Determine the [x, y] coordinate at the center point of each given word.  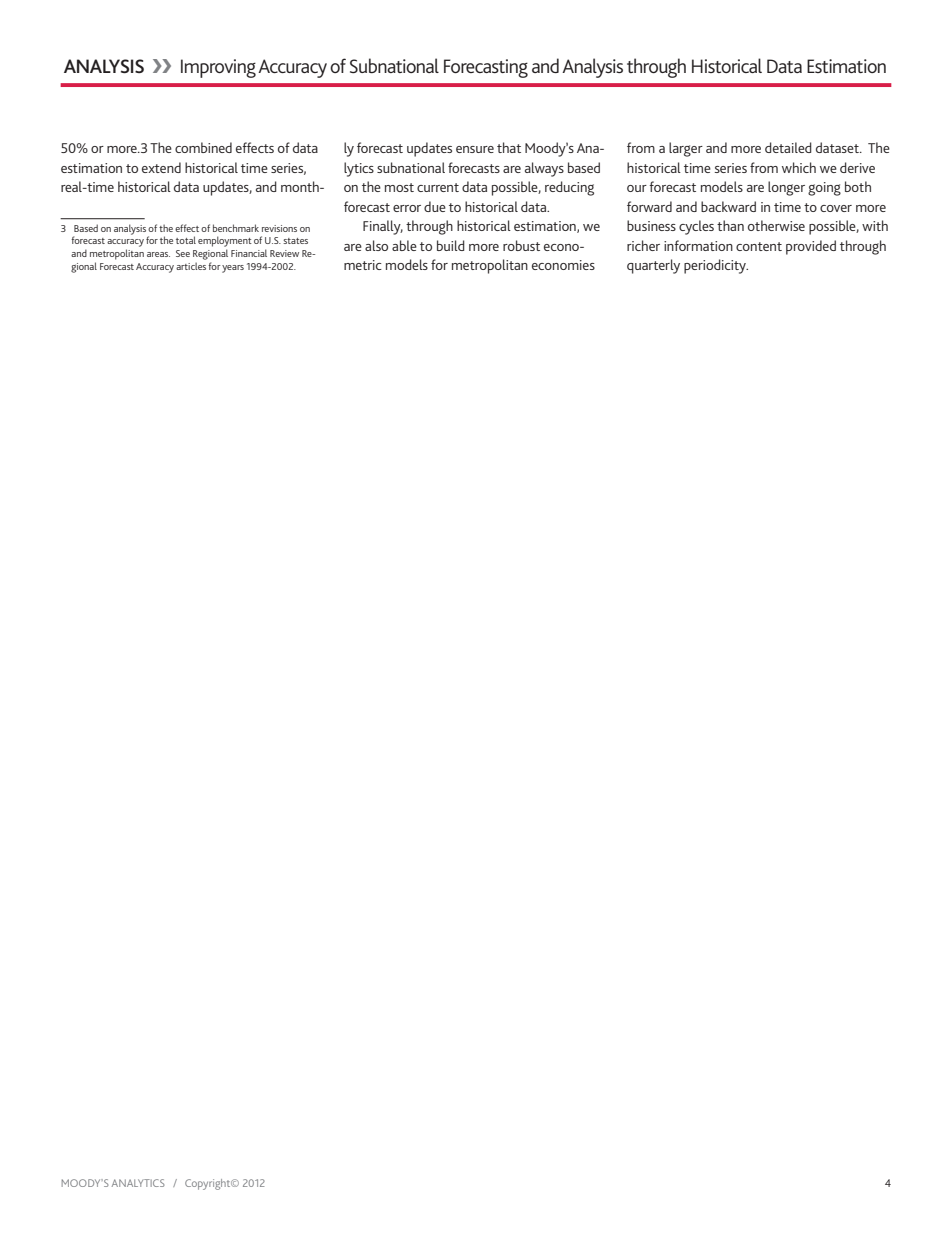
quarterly [653, 266]
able [404, 245]
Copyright [209, 1184]
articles [191, 266]
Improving [218, 68]
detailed [788, 147]
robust [521, 245]
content [759, 246]
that [509, 147]
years [233, 269]
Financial [249, 253]
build [451, 245]
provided [811, 247]
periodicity [716, 266]
